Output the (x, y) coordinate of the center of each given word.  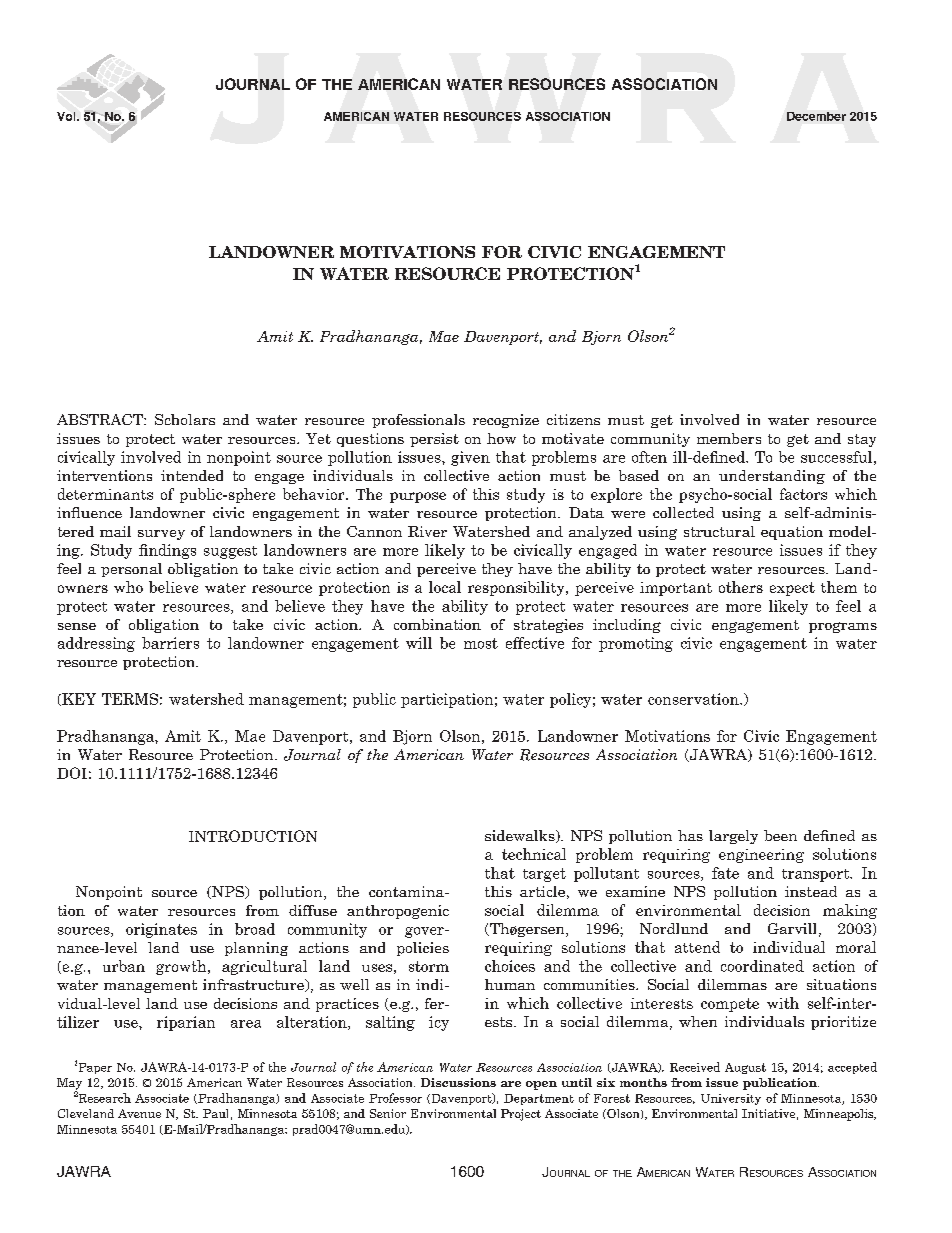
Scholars (185, 419)
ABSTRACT (101, 419)
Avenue (139, 1113)
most (481, 643)
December (816, 116)
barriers (170, 643)
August (745, 1068)
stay (862, 440)
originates (161, 930)
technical (534, 854)
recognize (506, 421)
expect (792, 589)
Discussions (458, 1082)
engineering (761, 856)
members (729, 438)
